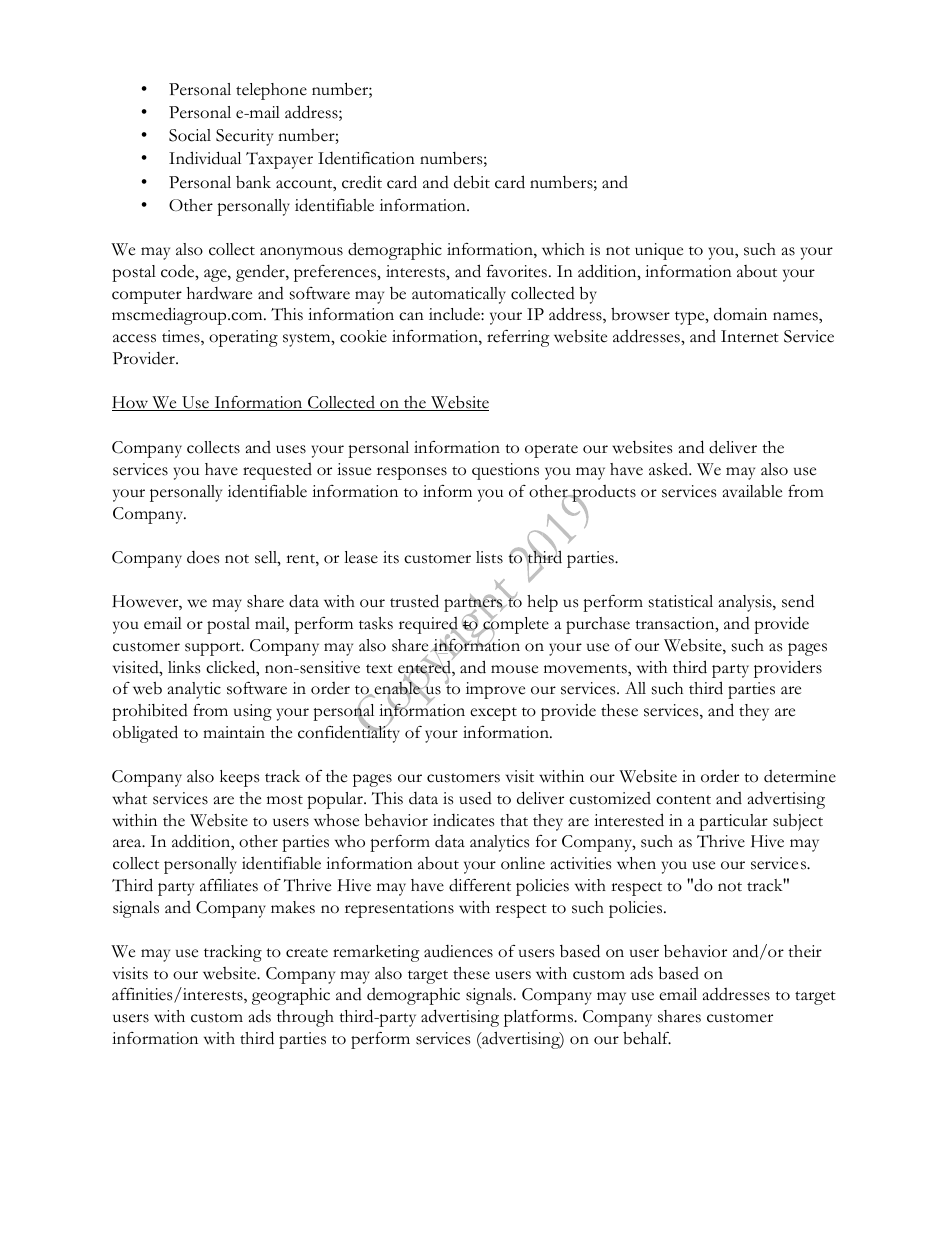 The image size is (952, 1233). Describe the element at coordinates (291, 996) in the screenshot. I see `geographic` at that location.
